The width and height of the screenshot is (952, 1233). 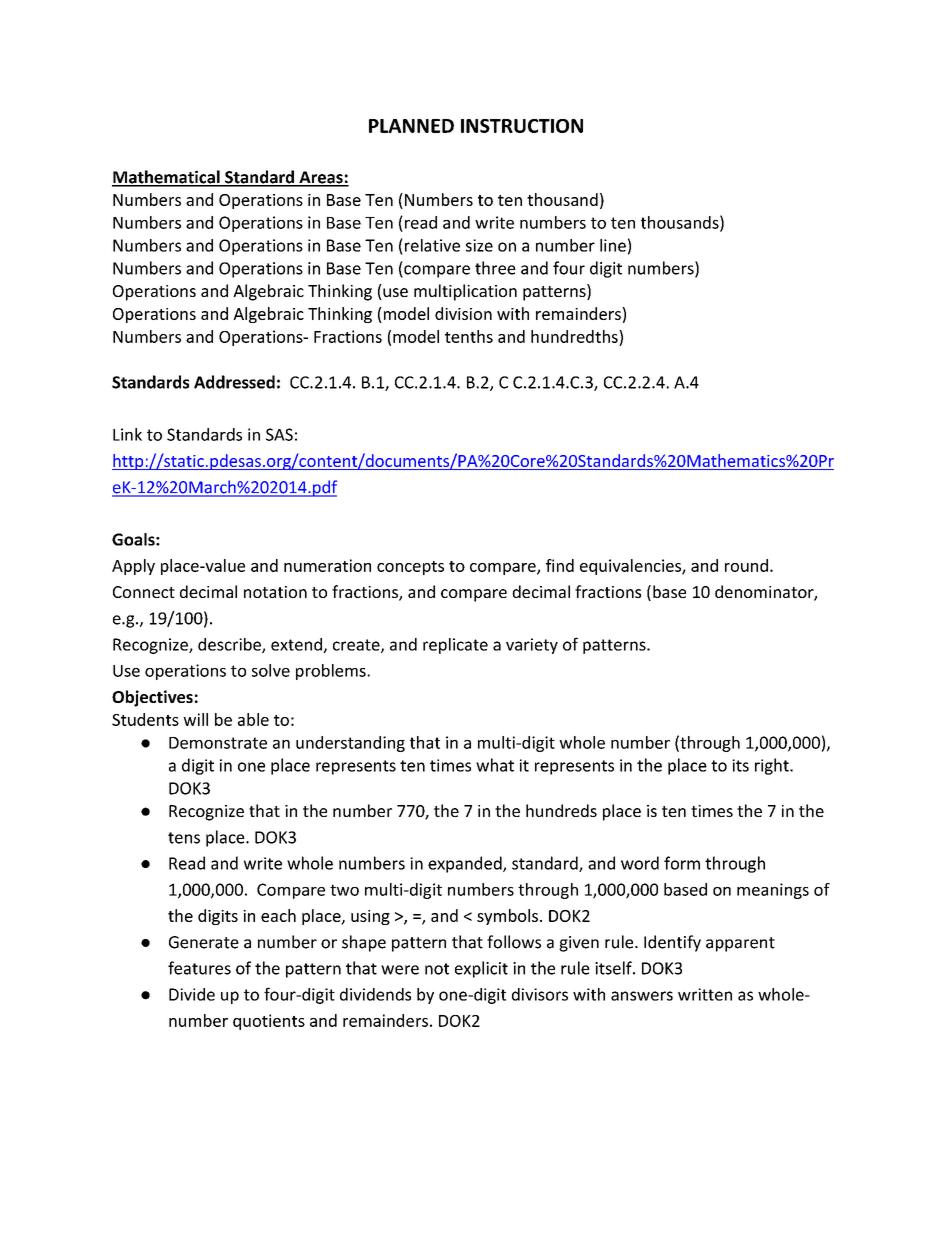 I want to click on PLANNED, so click(x=411, y=126).
